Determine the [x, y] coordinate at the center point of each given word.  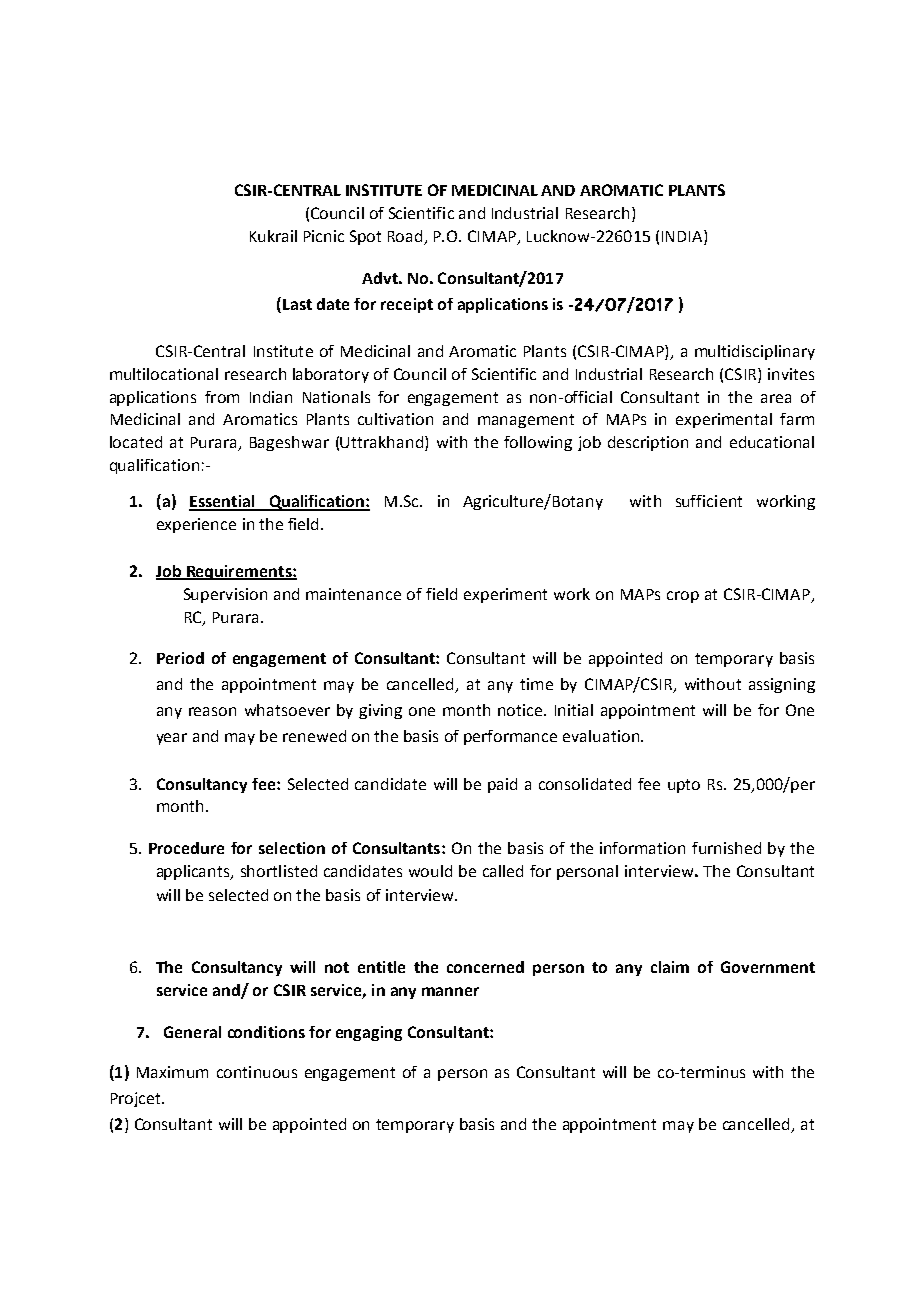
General [192, 1032]
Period [180, 658]
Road [405, 236]
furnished [726, 848]
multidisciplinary [755, 352]
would [430, 871]
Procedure [186, 848]
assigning [782, 685]
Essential [223, 502]
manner [450, 991]
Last [297, 304]
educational [772, 442]
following [538, 443]
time [536, 684]
